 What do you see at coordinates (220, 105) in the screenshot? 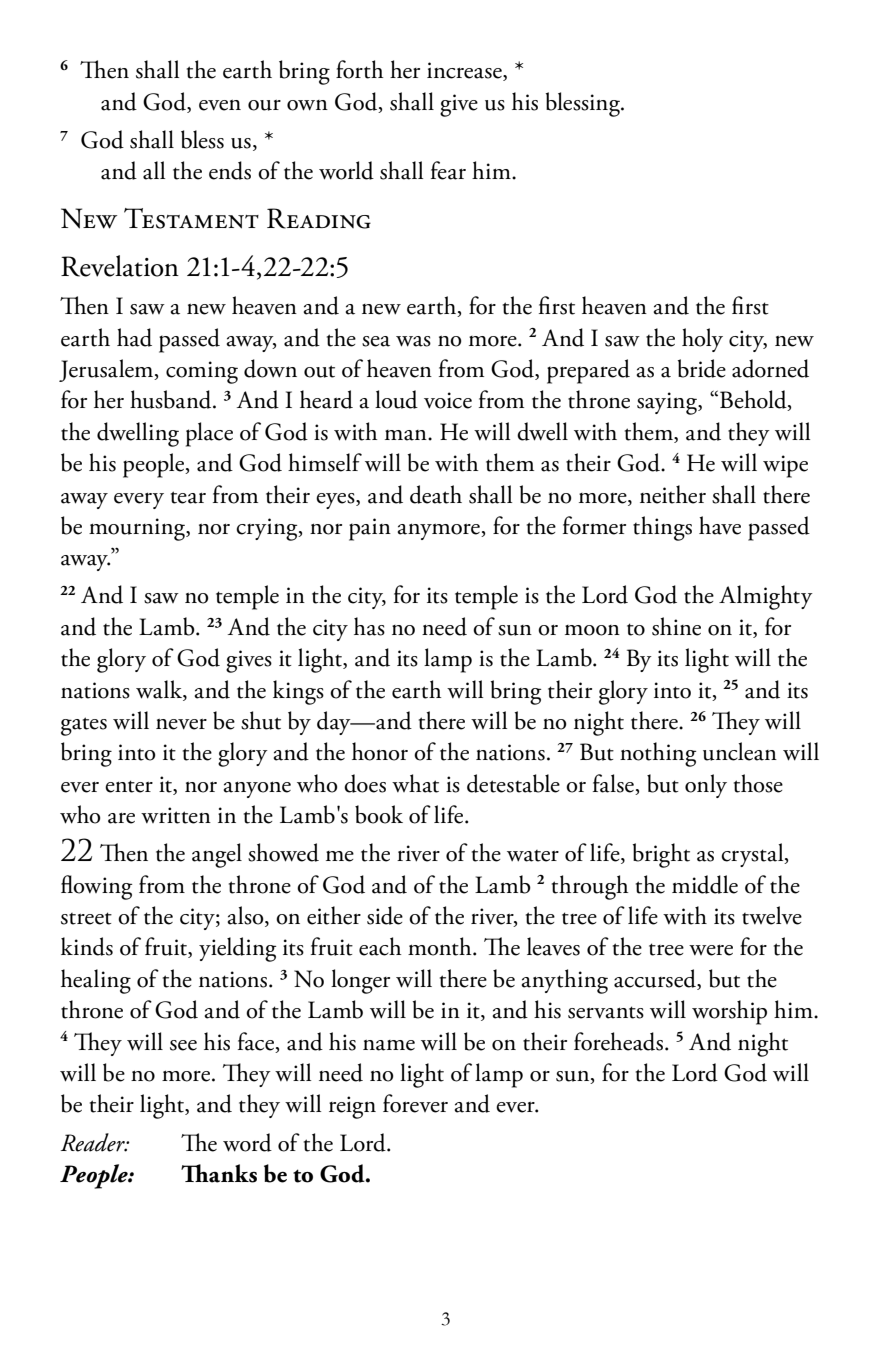
I see `even` at bounding box center [220, 105].
